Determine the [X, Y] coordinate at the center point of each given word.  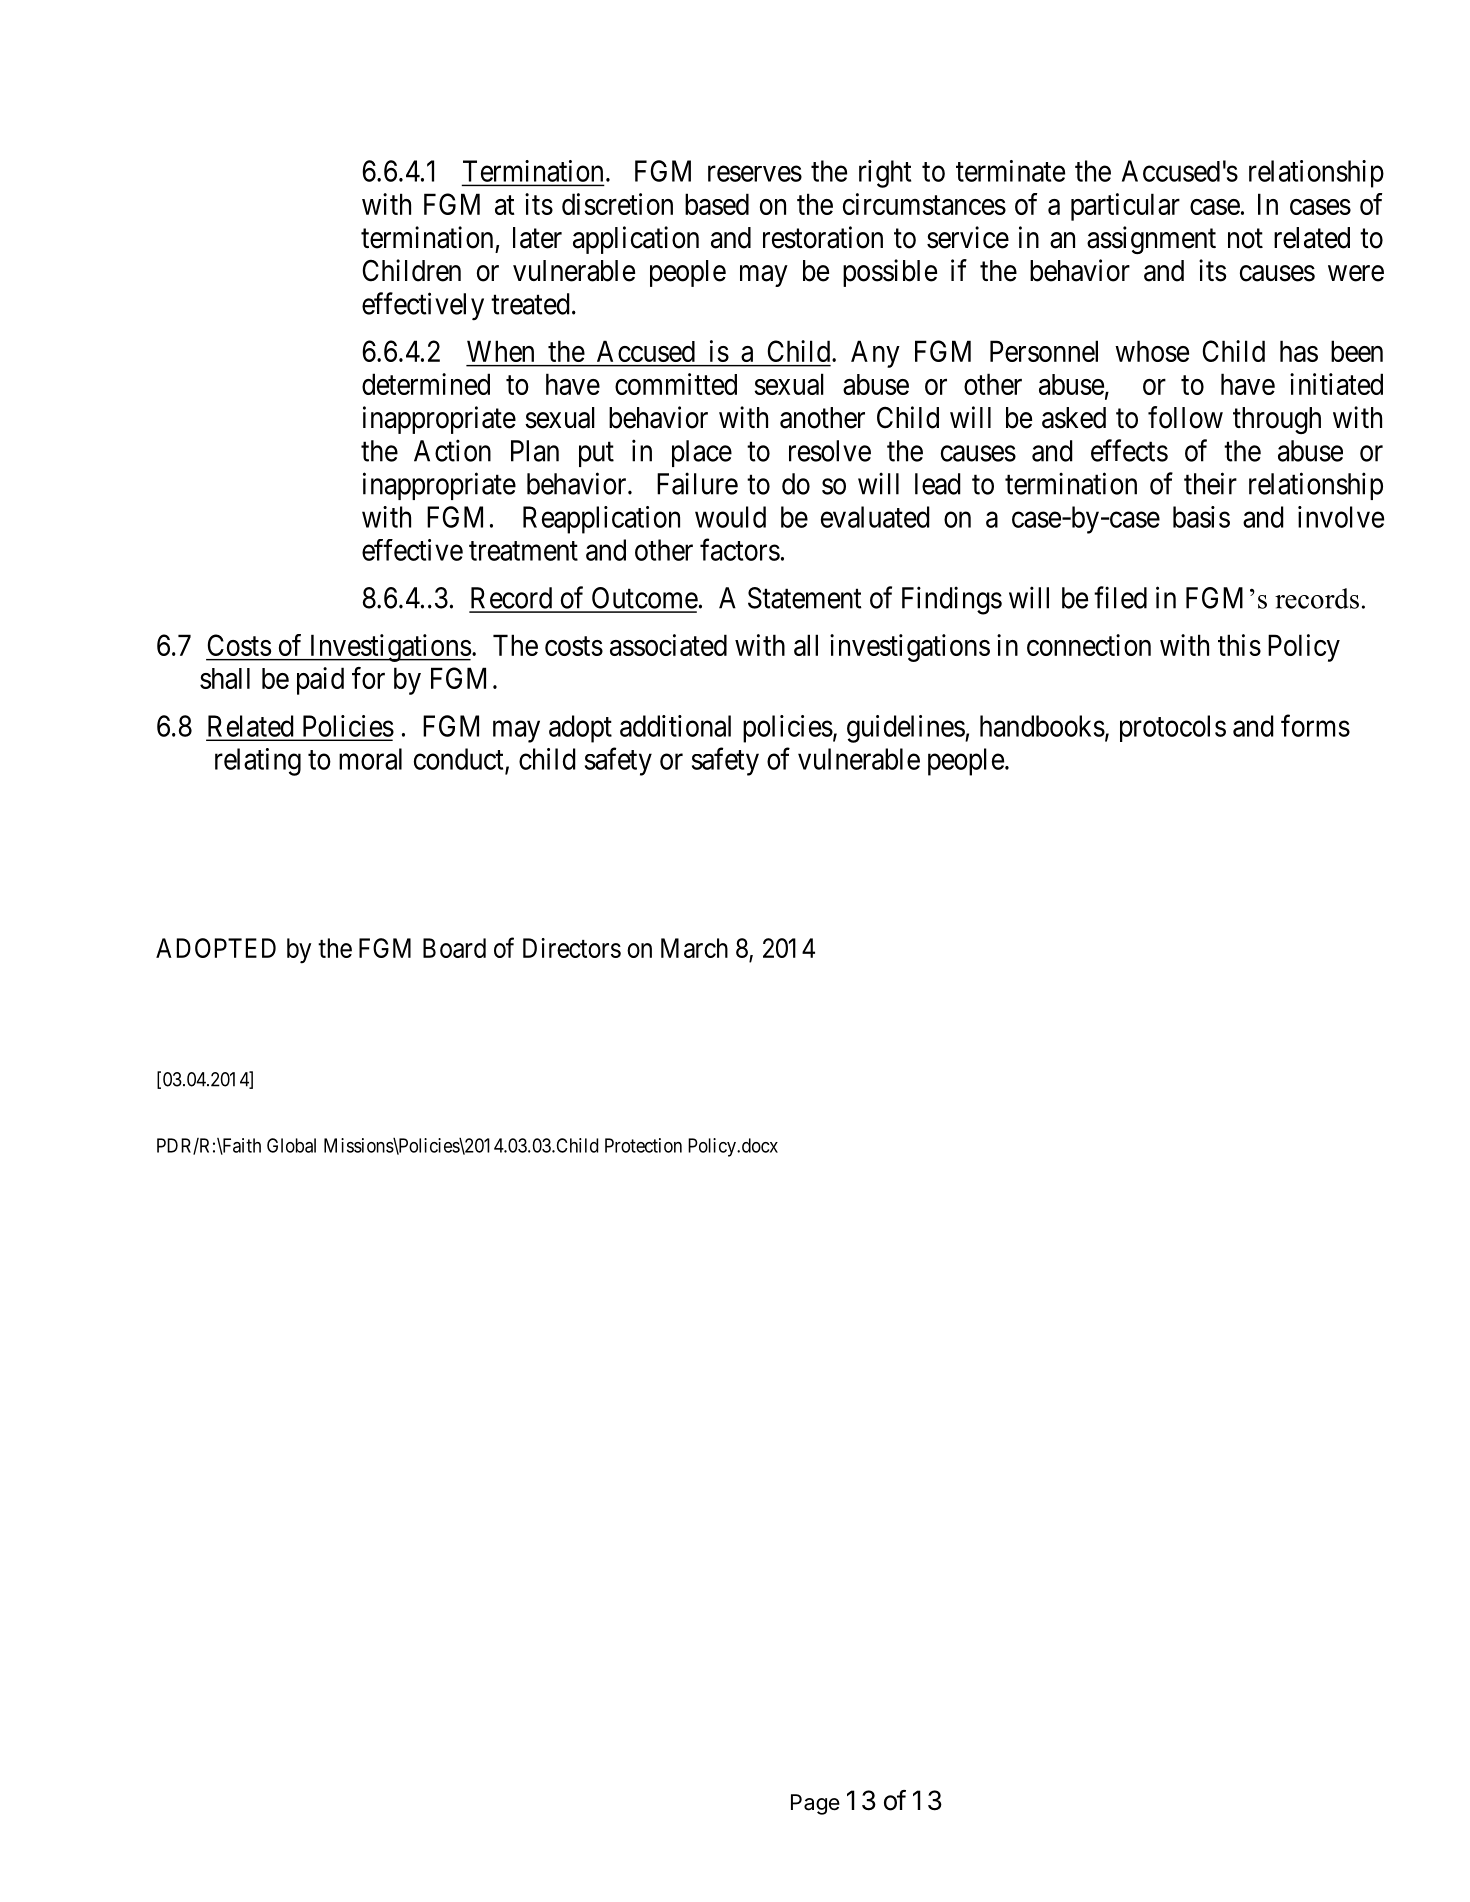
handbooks [1042, 726]
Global [291, 1145]
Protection [643, 1145]
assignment [1151, 240]
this [1239, 645]
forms [1315, 725]
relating [258, 762]
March [694, 948]
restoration [823, 237]
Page [815, 1804]
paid [320, 681]
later [537, 238]
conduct [460, 760]
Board [454, 948]
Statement [805, 598]
